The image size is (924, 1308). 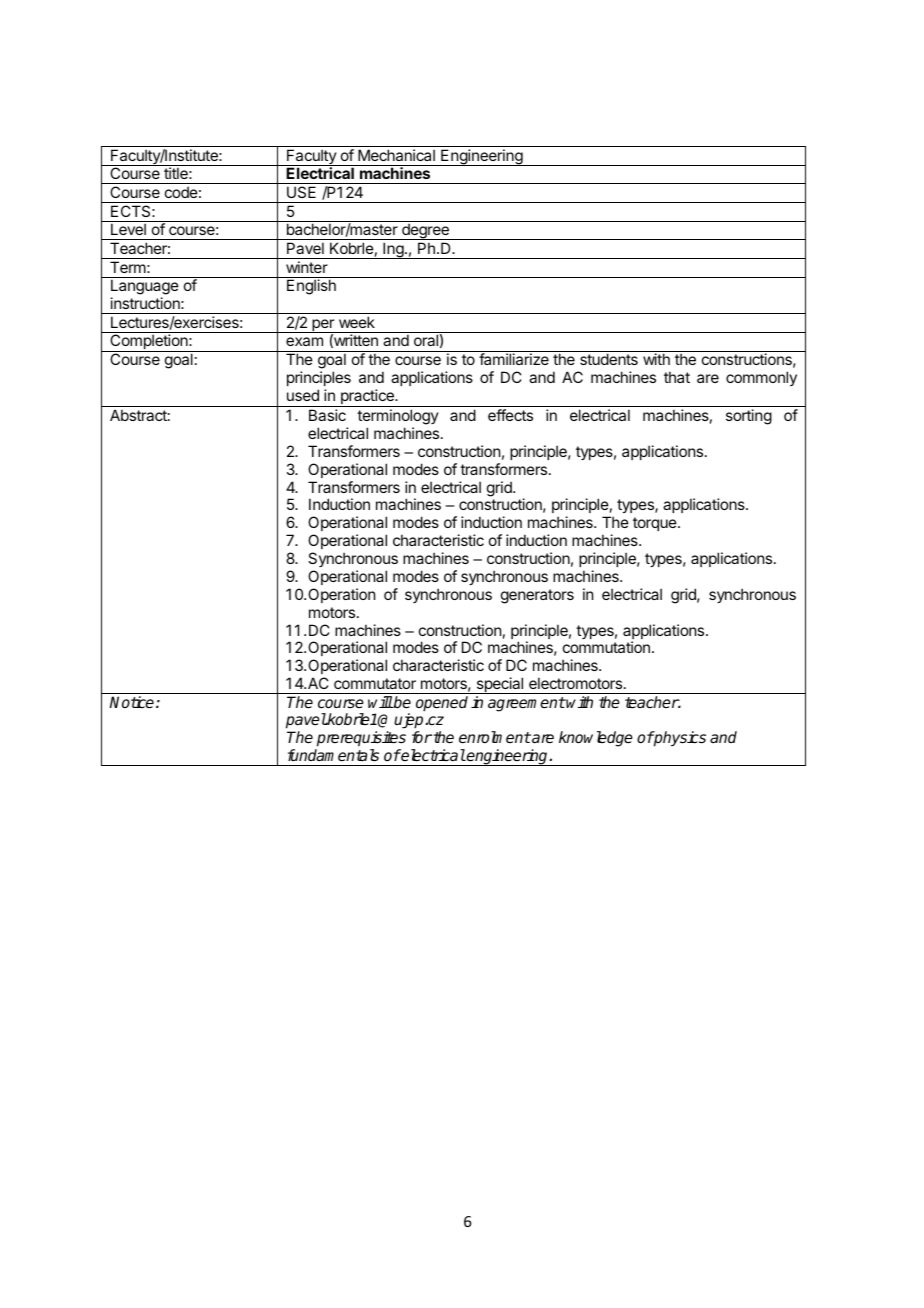 I want to click on special, so click(x=500, y=685).
